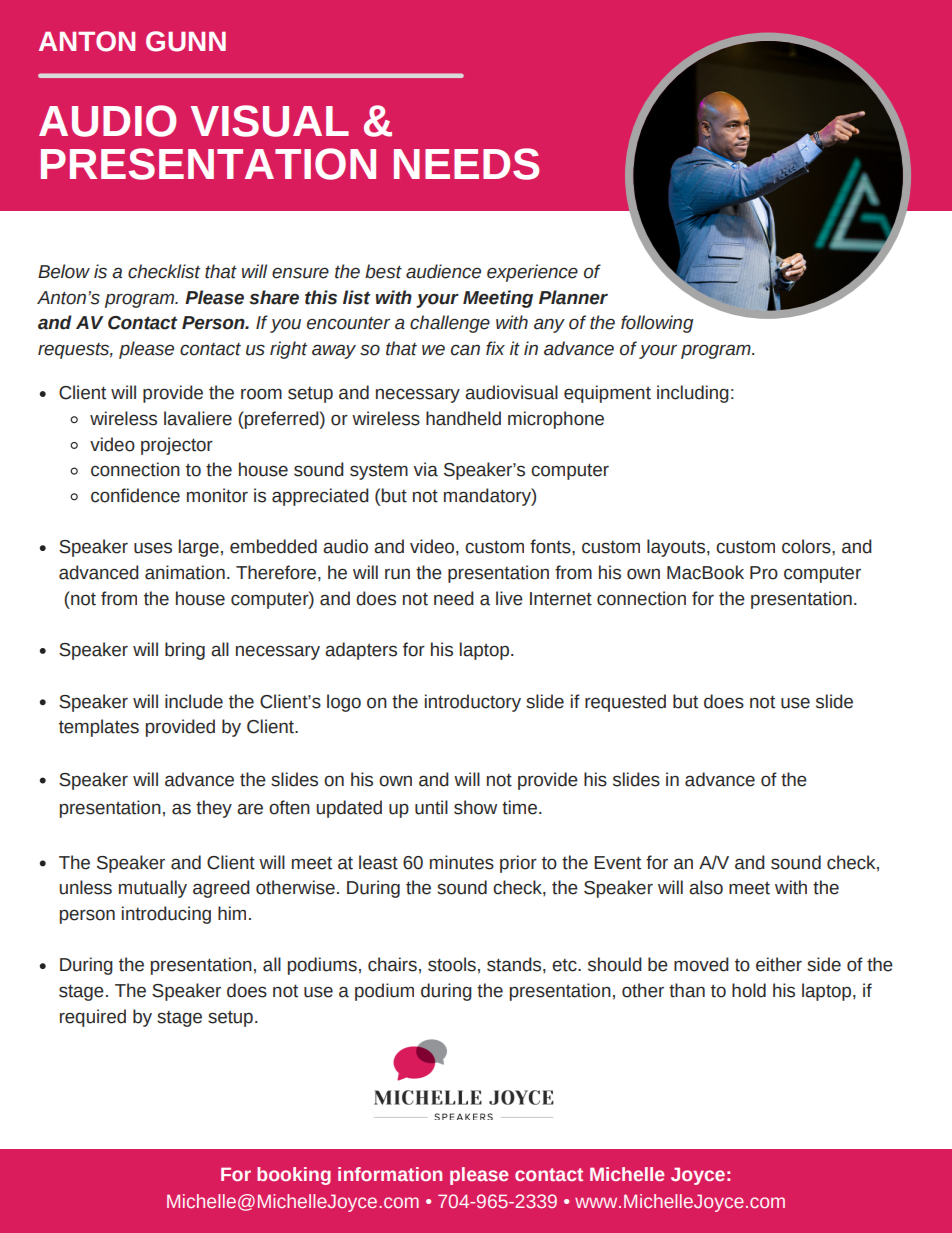 This page has height=1233, width=952. What do you see at coordinates (677, 548) in the page?
I see `layouts` at bounding box center [677, 548].
